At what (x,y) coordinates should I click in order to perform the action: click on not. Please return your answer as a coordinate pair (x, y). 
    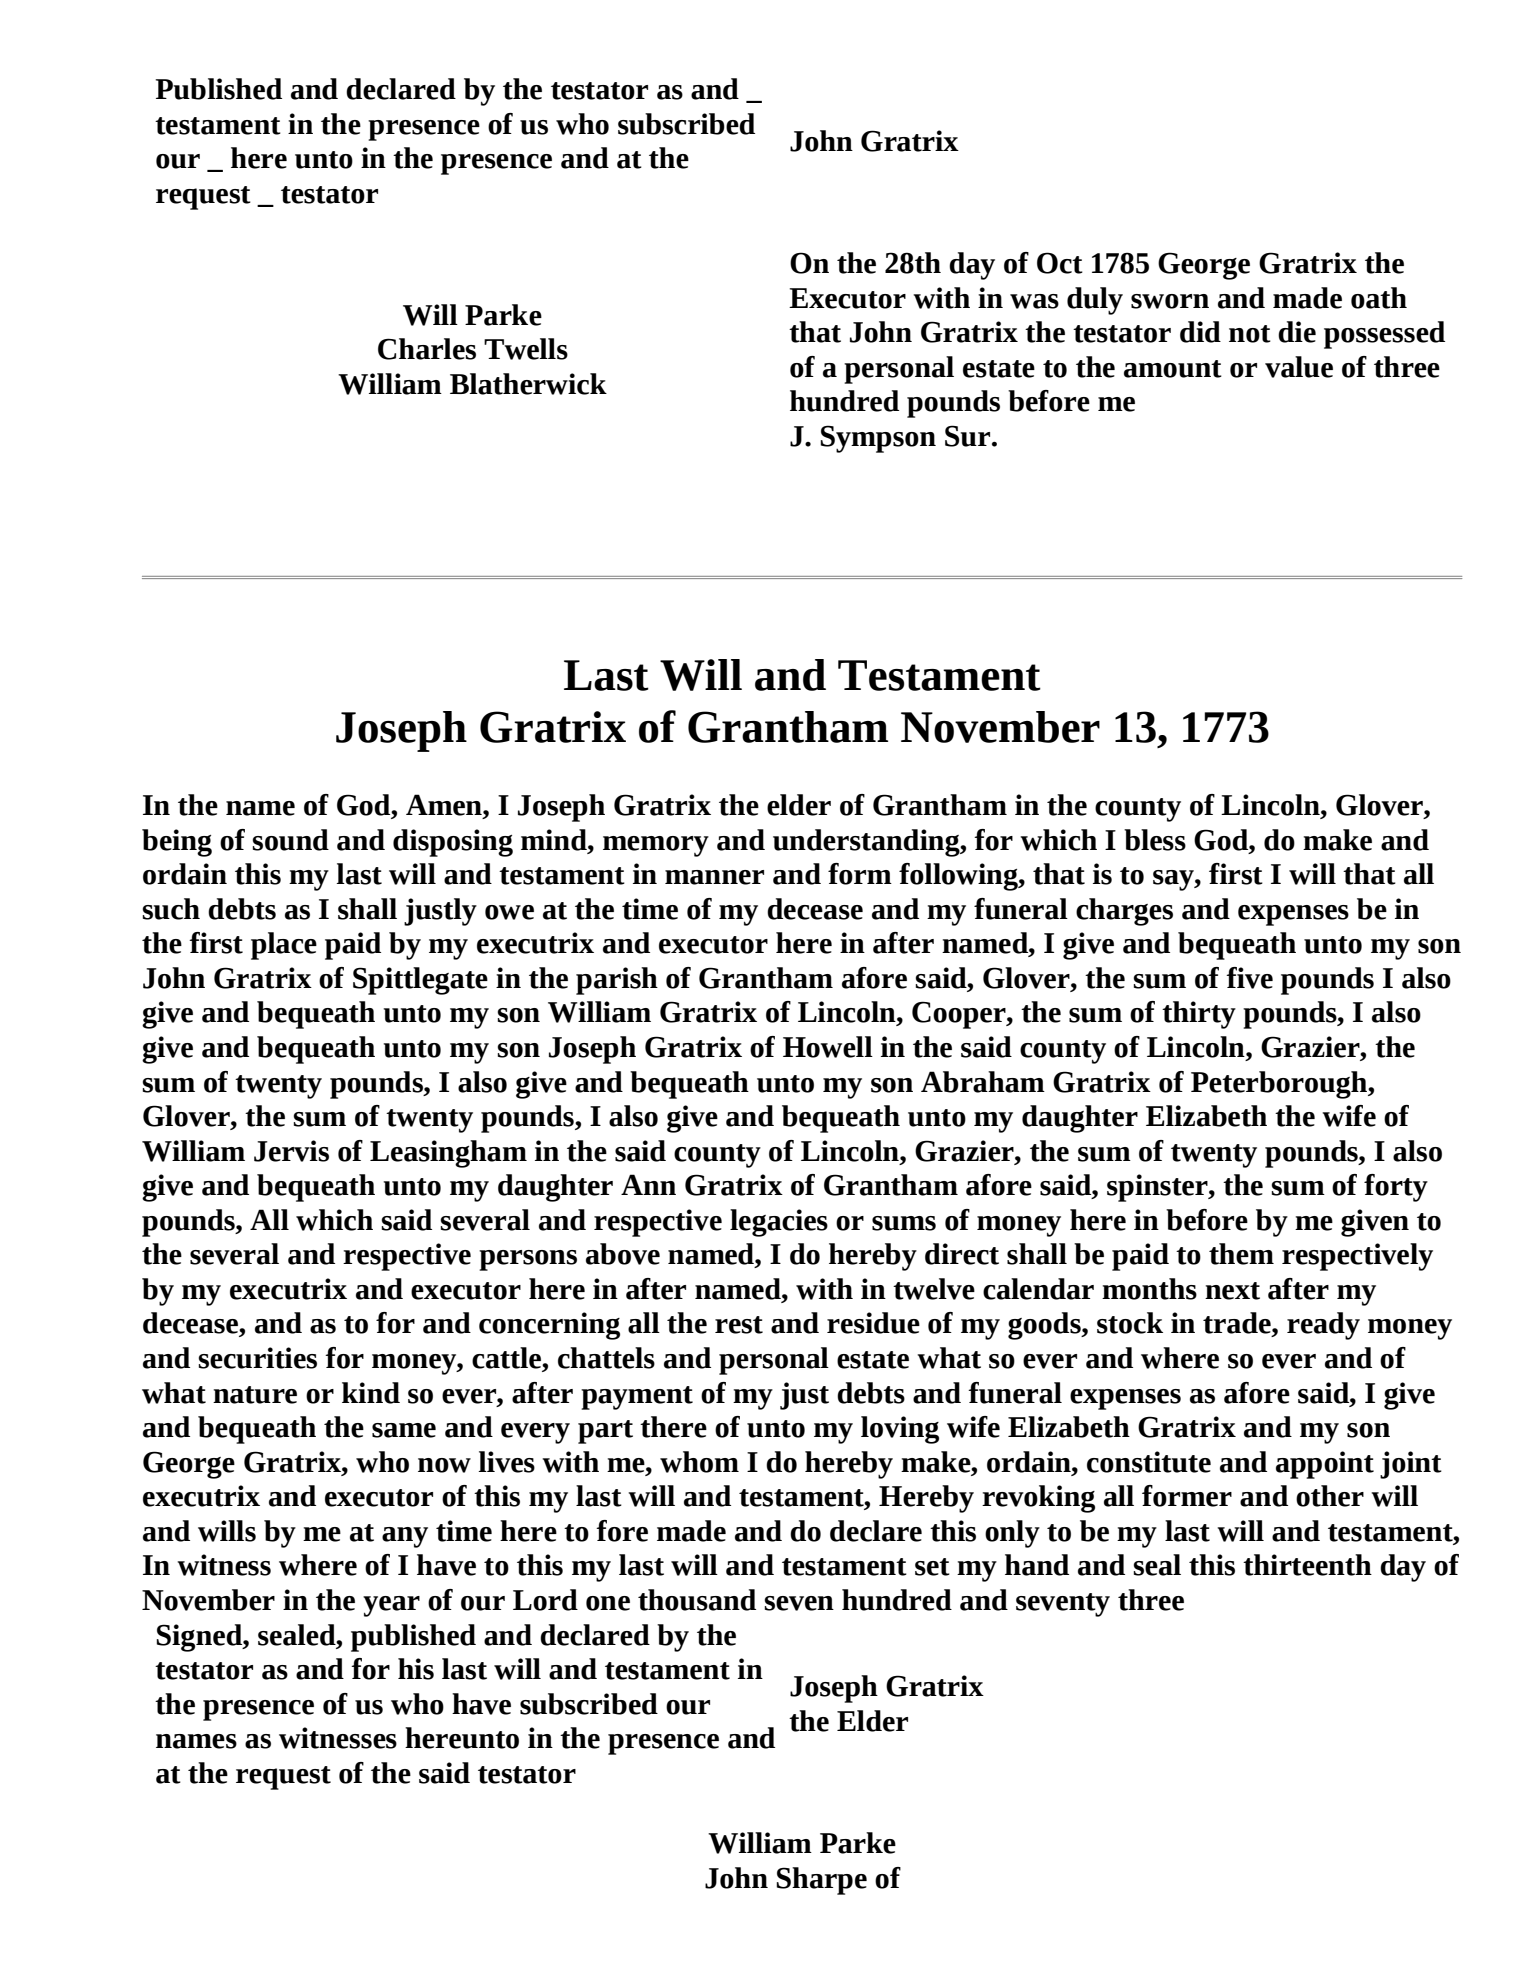
    Looking at the image, I should click on (1250, 334).
